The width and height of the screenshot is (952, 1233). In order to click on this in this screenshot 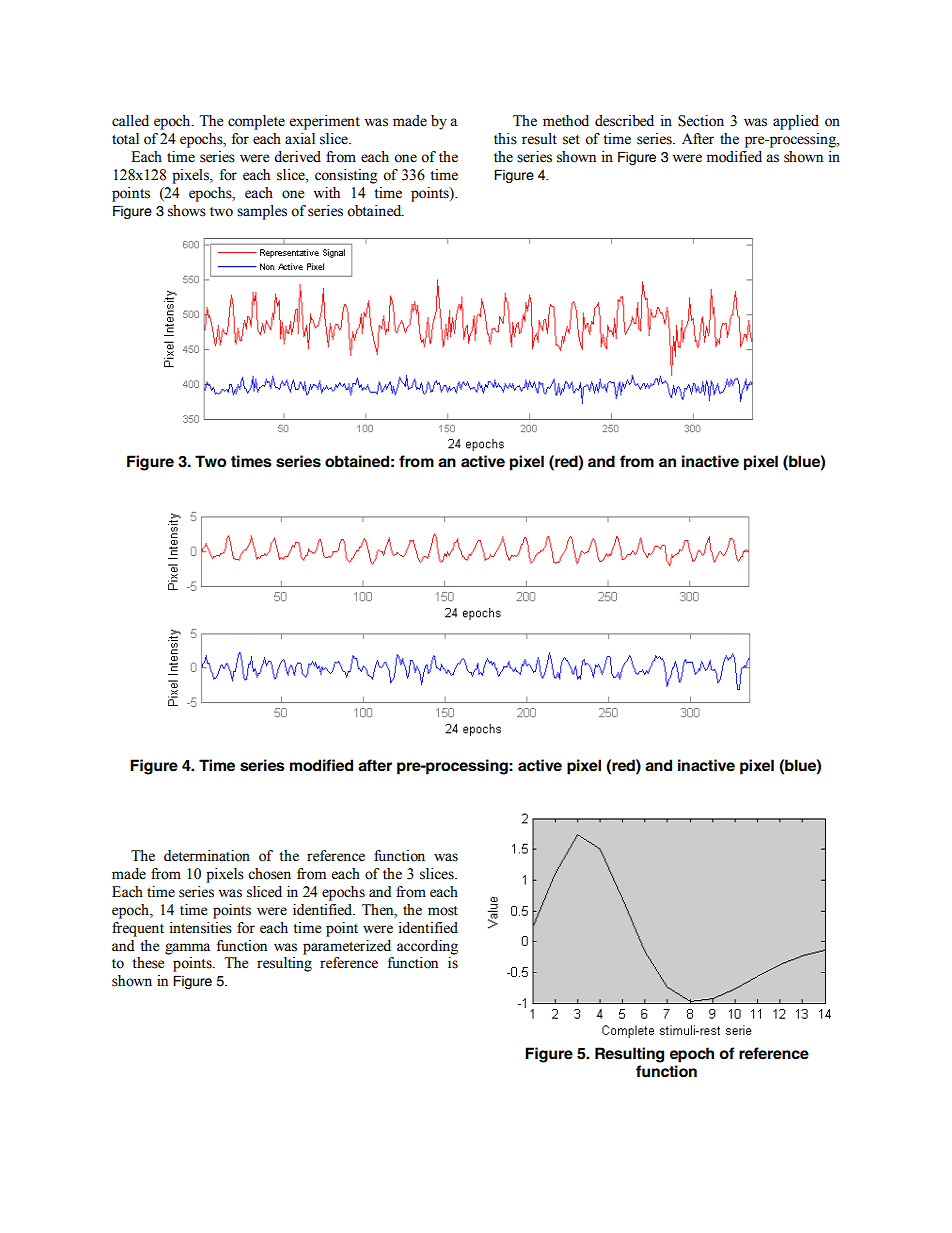, I will do `click(505, 139)`.
